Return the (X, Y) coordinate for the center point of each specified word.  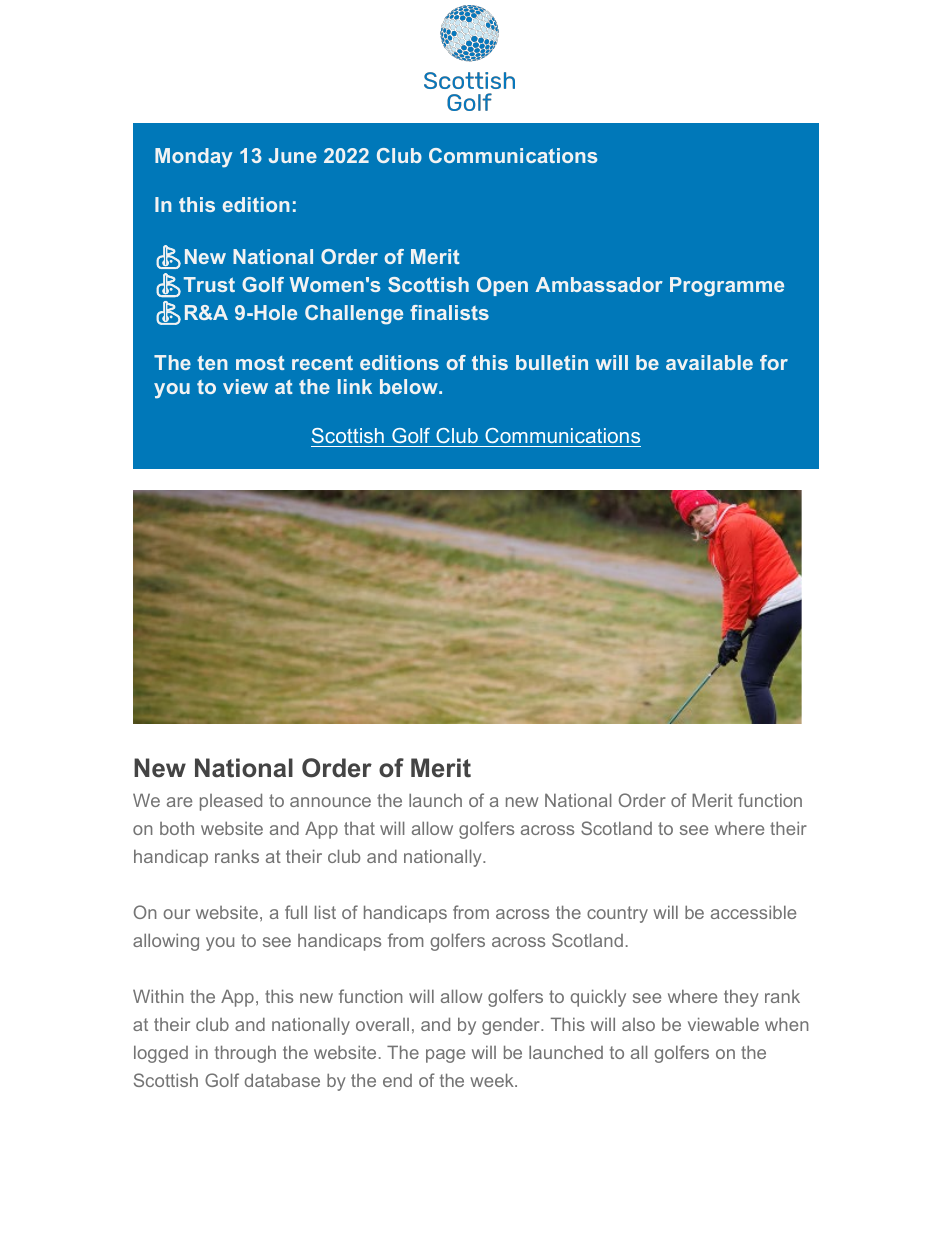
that (359, 828)
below (410, 386)
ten (212, 362)
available (709, 362)
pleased (231, 802)
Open (502, 286)
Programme (727, 287)
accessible (753, 912)
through (245, 1054)
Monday (193, 158)
